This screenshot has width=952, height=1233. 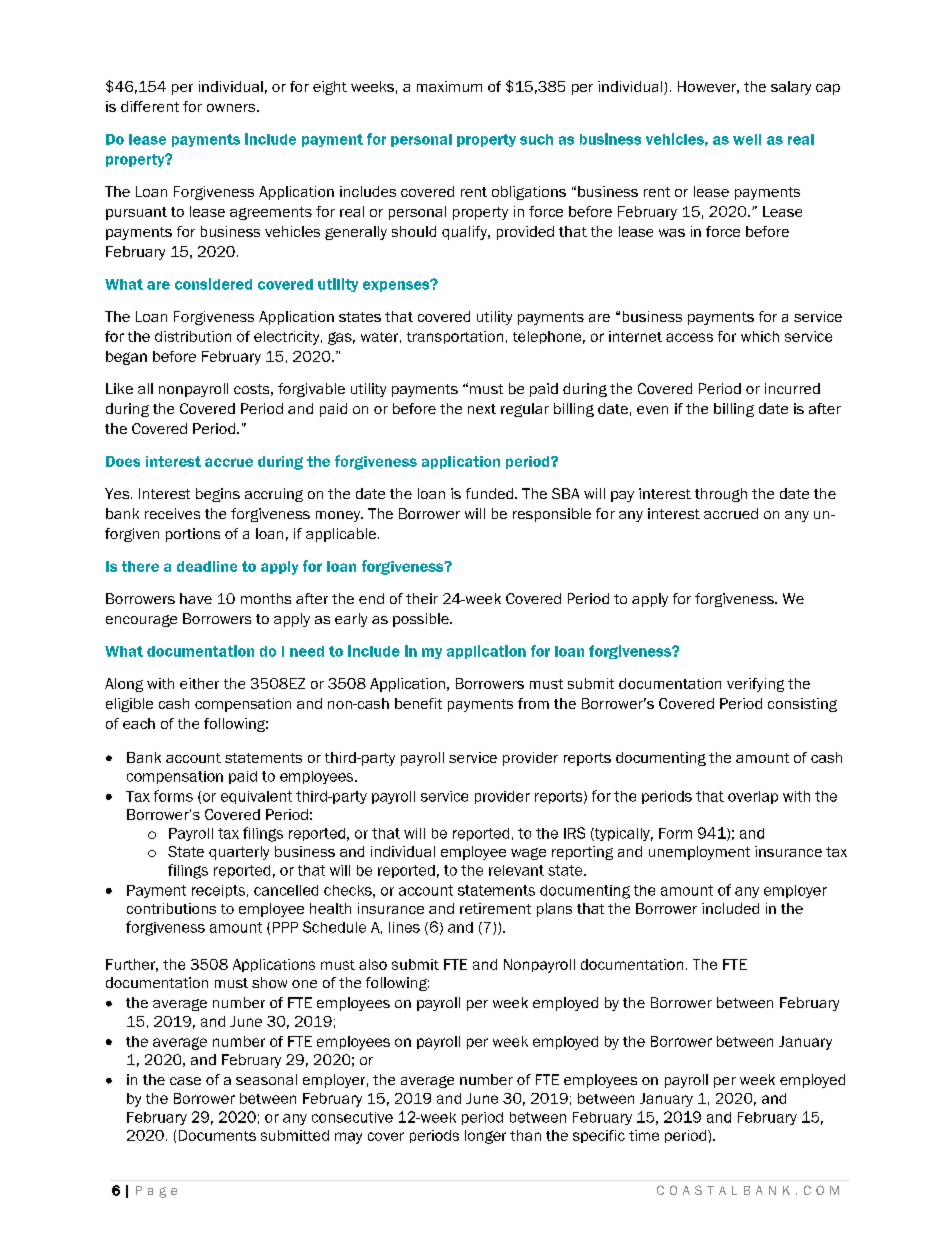 What do you see at coordinates (422, 620) in the screenshot?
I see `possible` at bounding box center [422, 620].
